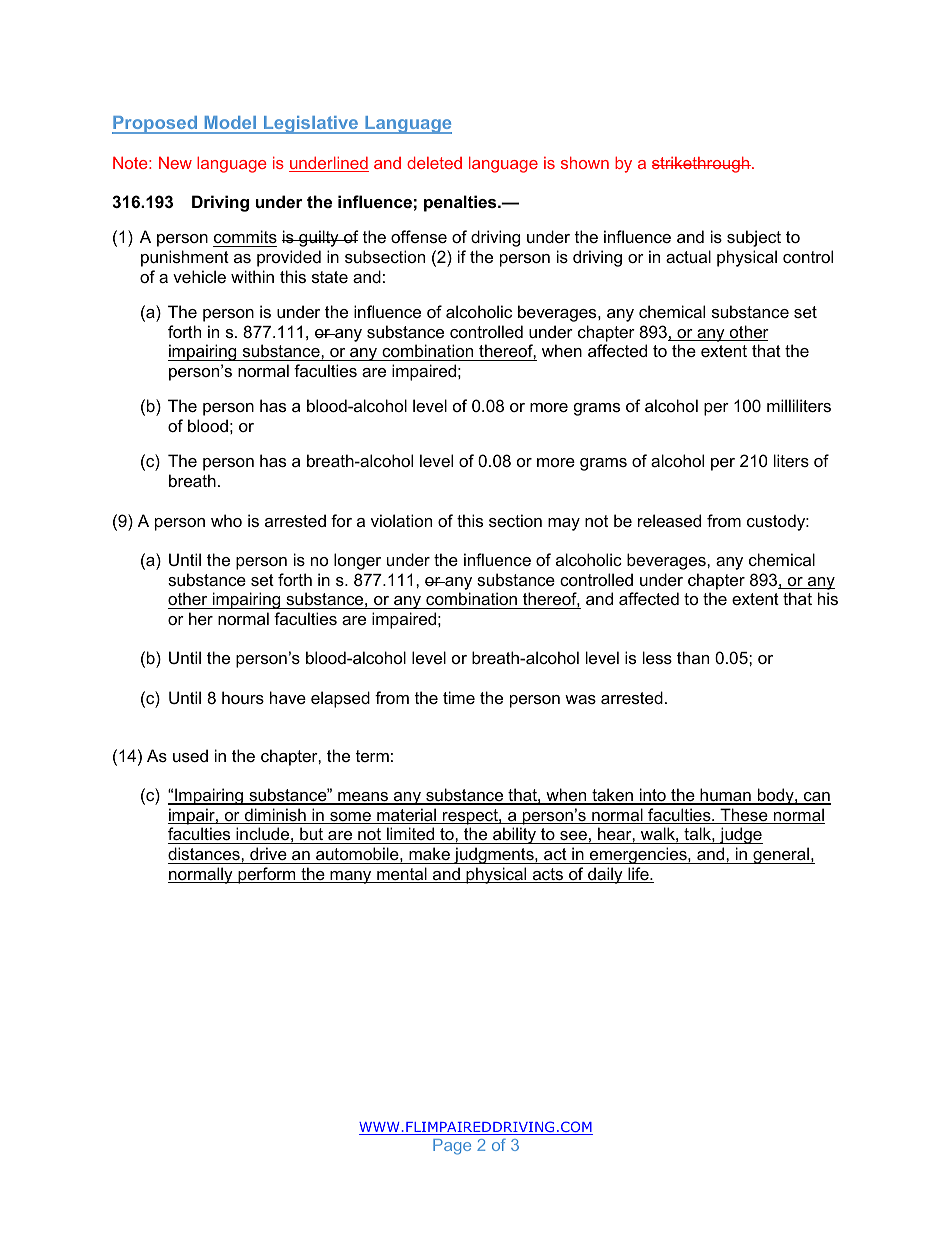 This document has height=1233, width=952. Describe the element at coordinates (781, 855) in the document. I see `general` at that location.
